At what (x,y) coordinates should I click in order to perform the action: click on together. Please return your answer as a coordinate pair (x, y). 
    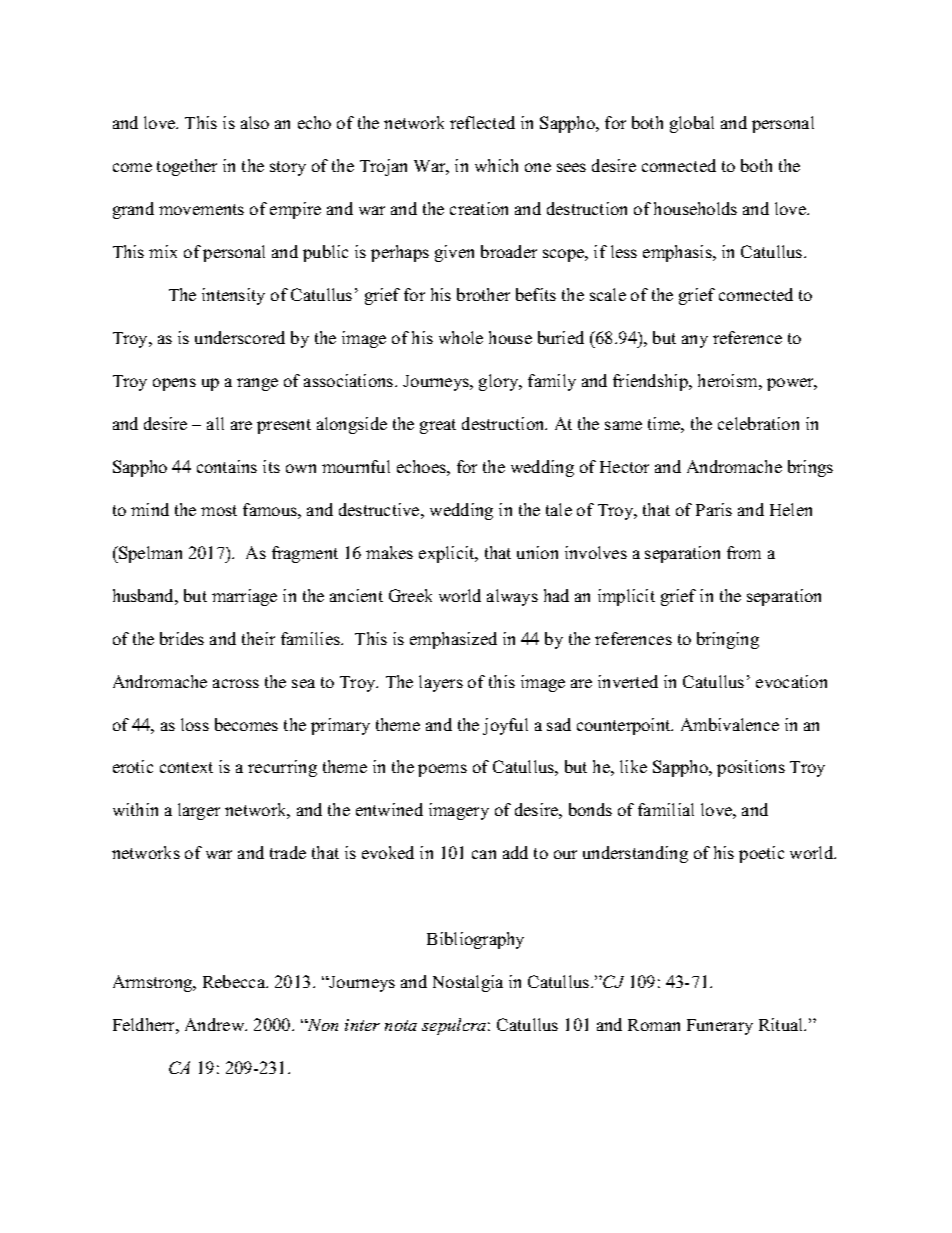
    Looking at the image, I should click on (187, 167).
